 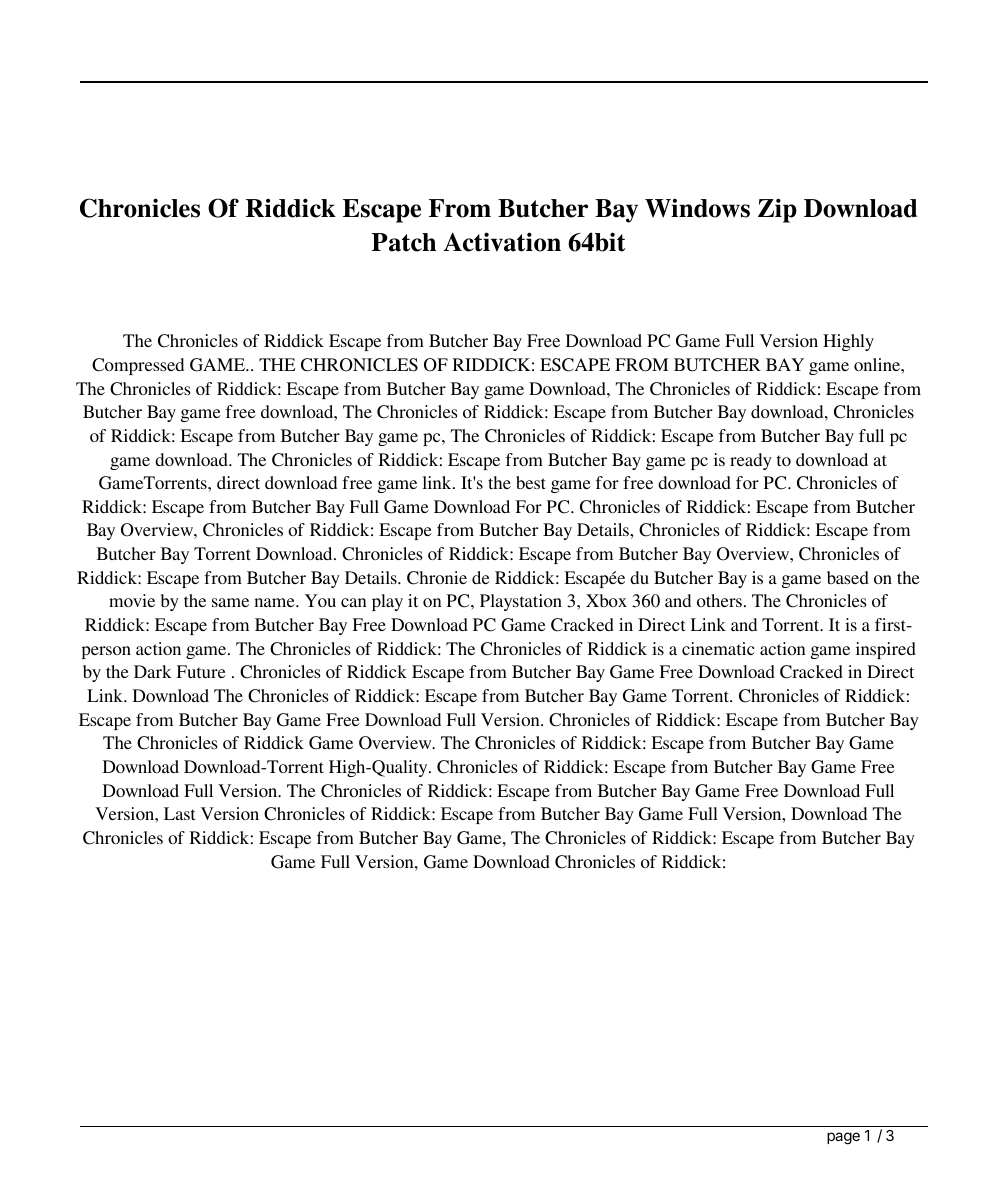 I want to click on Future, so click(x=201, y=671).
